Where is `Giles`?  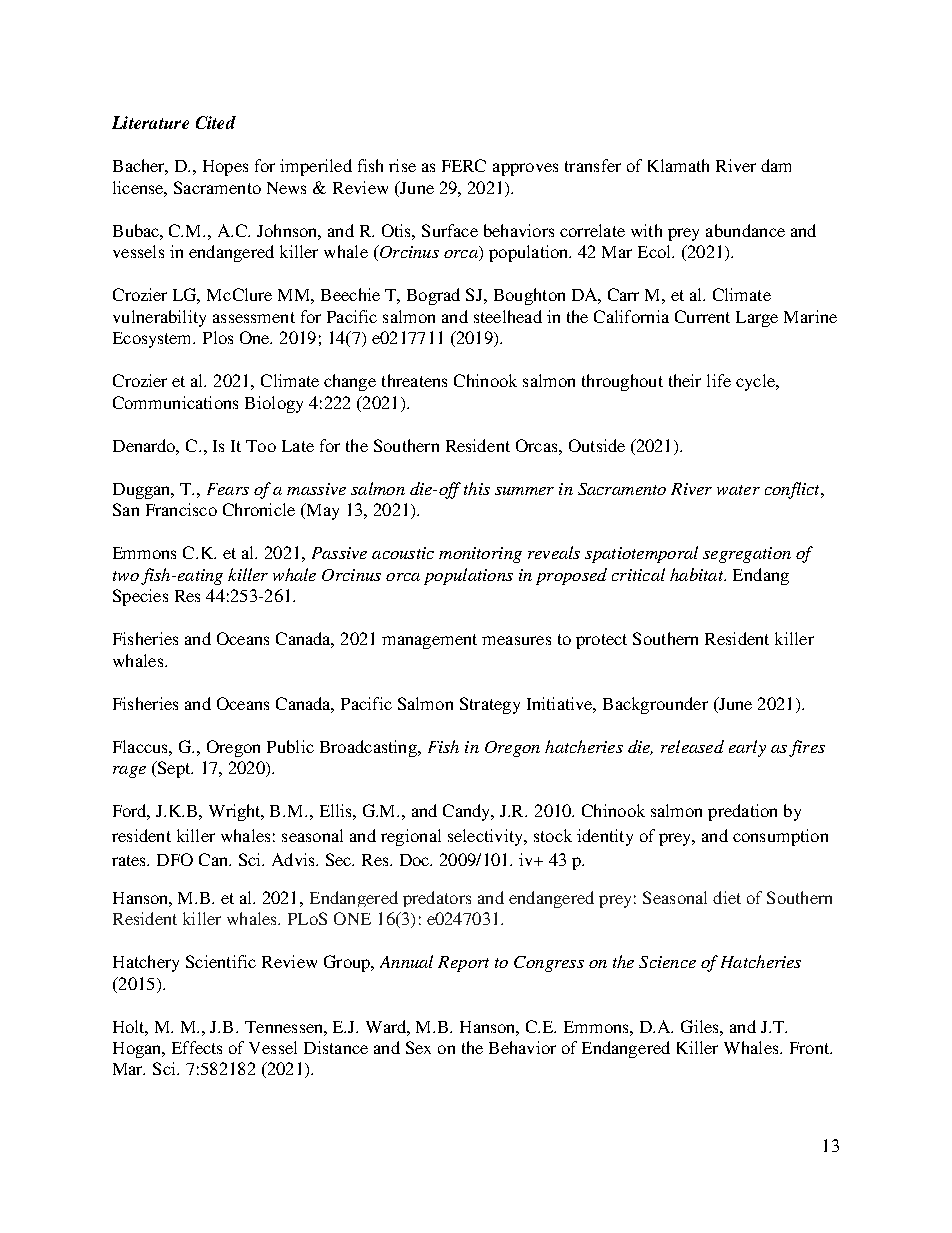
Giles is located at coordinates (701, 1026).
